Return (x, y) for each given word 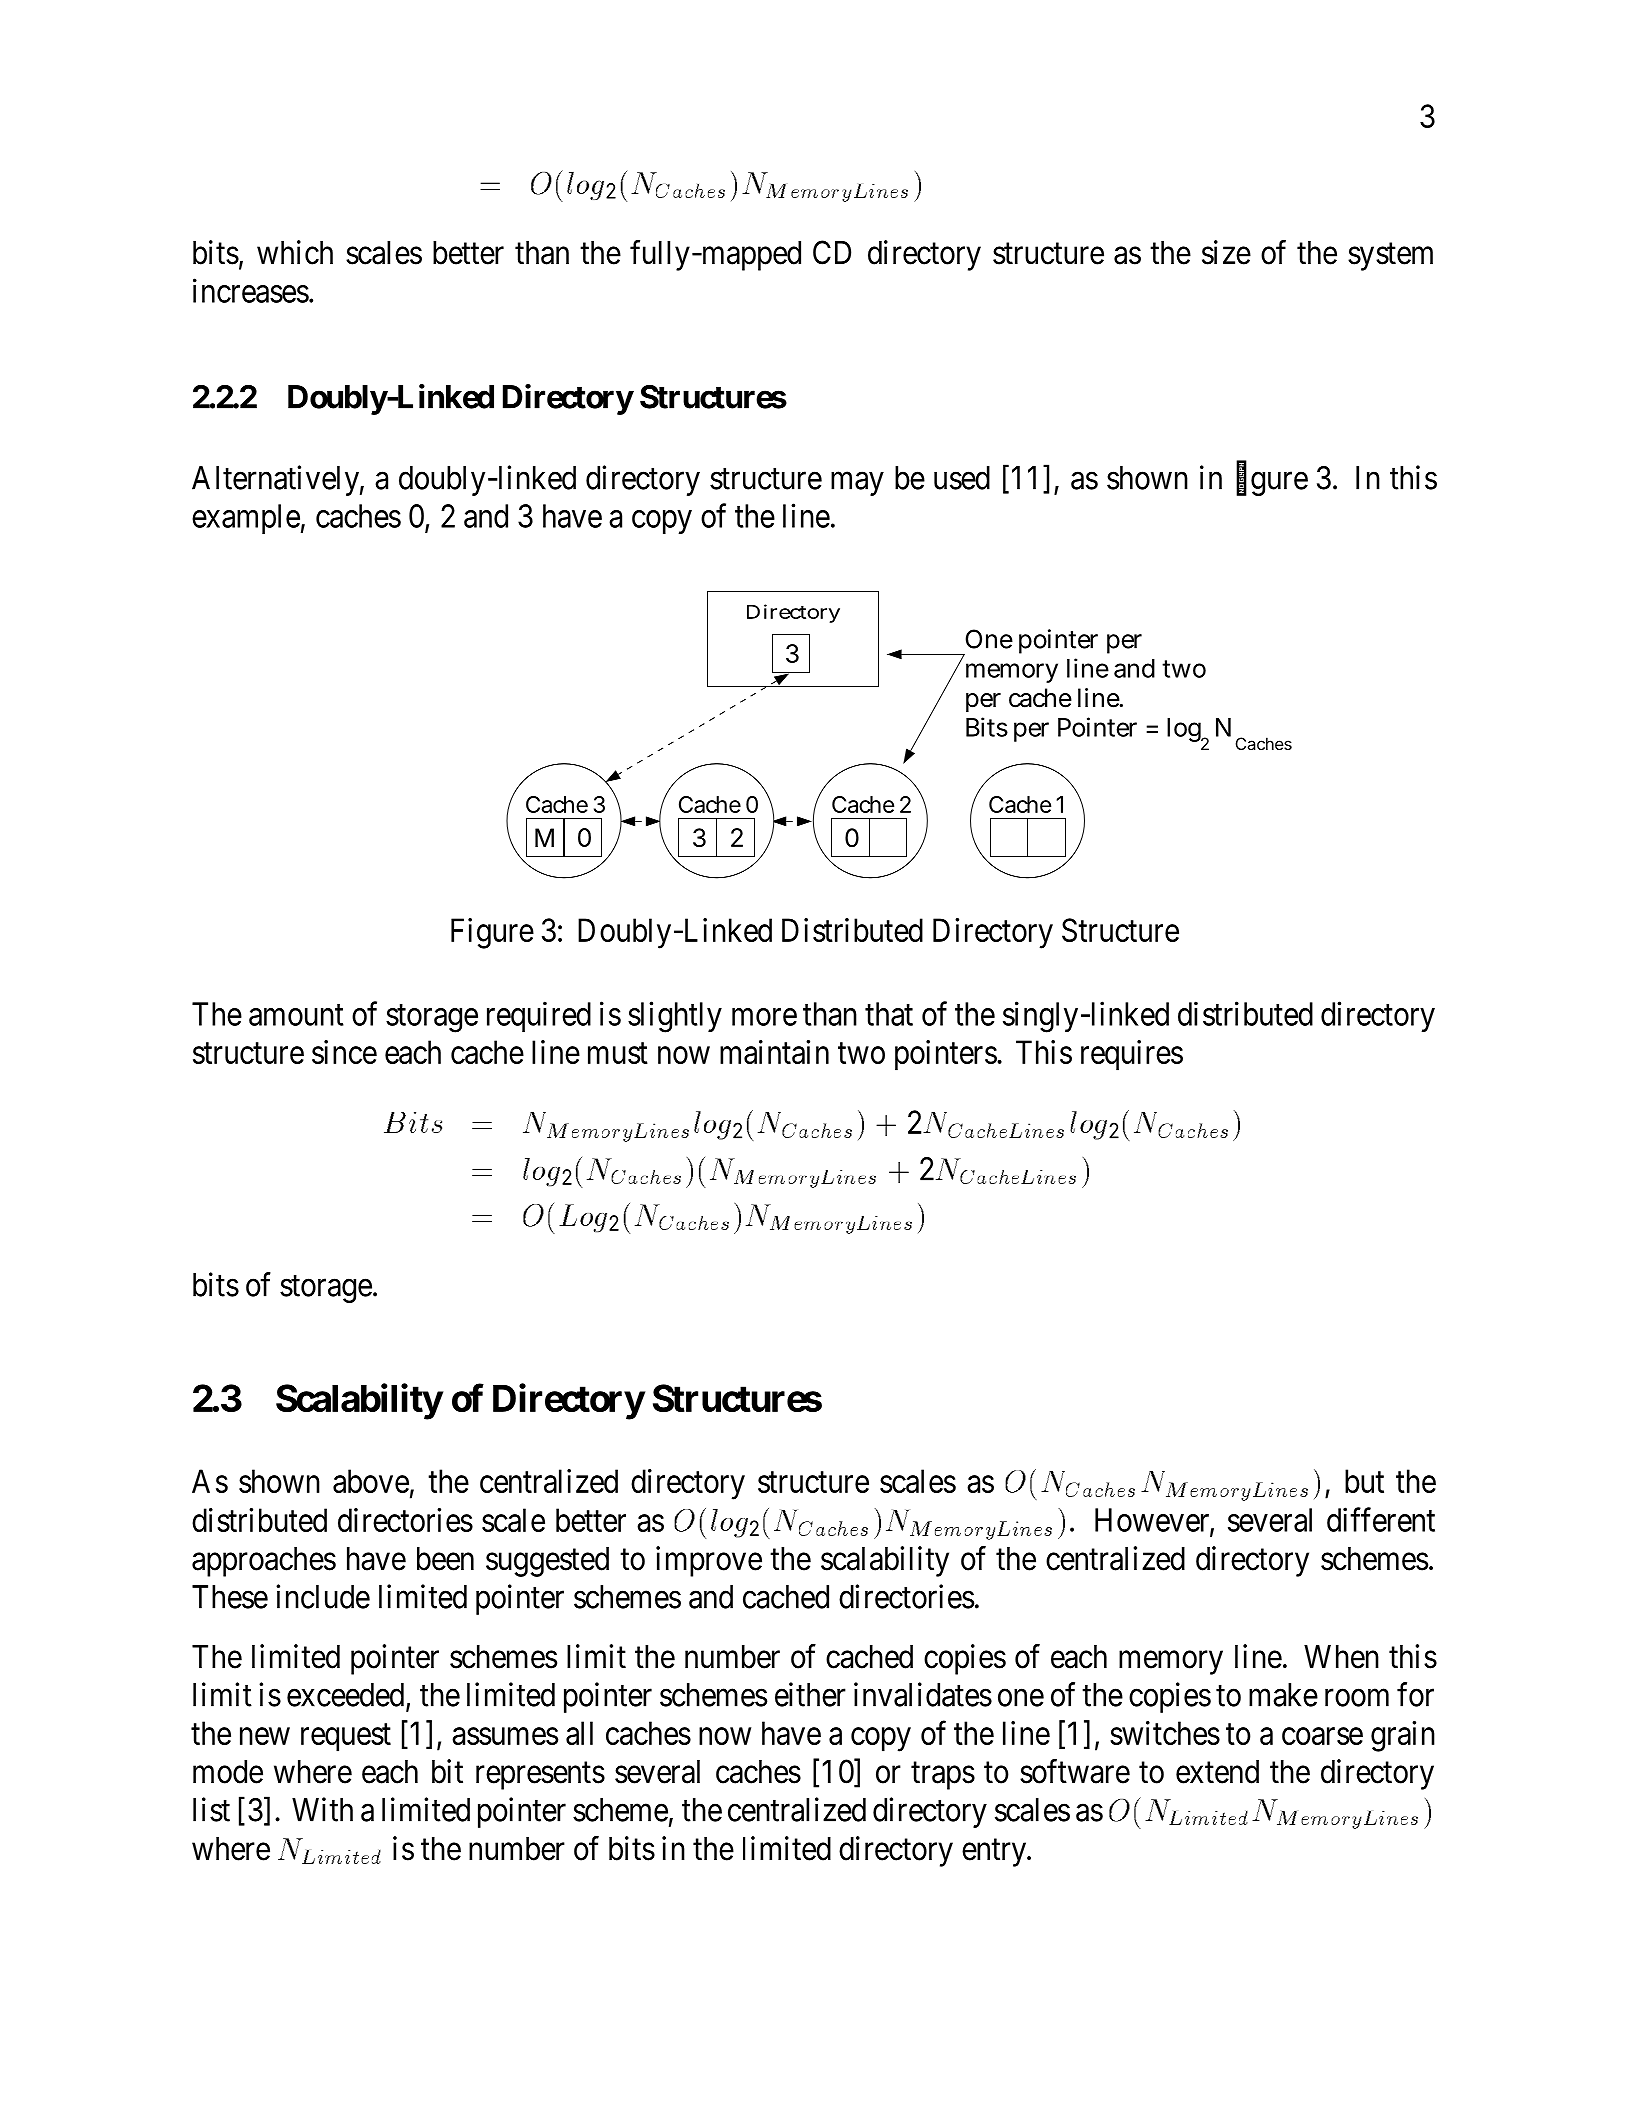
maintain (774, 1052)
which (295, 252)
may (857, 484)
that (889, 1014)
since (344, 1052)
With (322, 1809)
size (1226, 252)
